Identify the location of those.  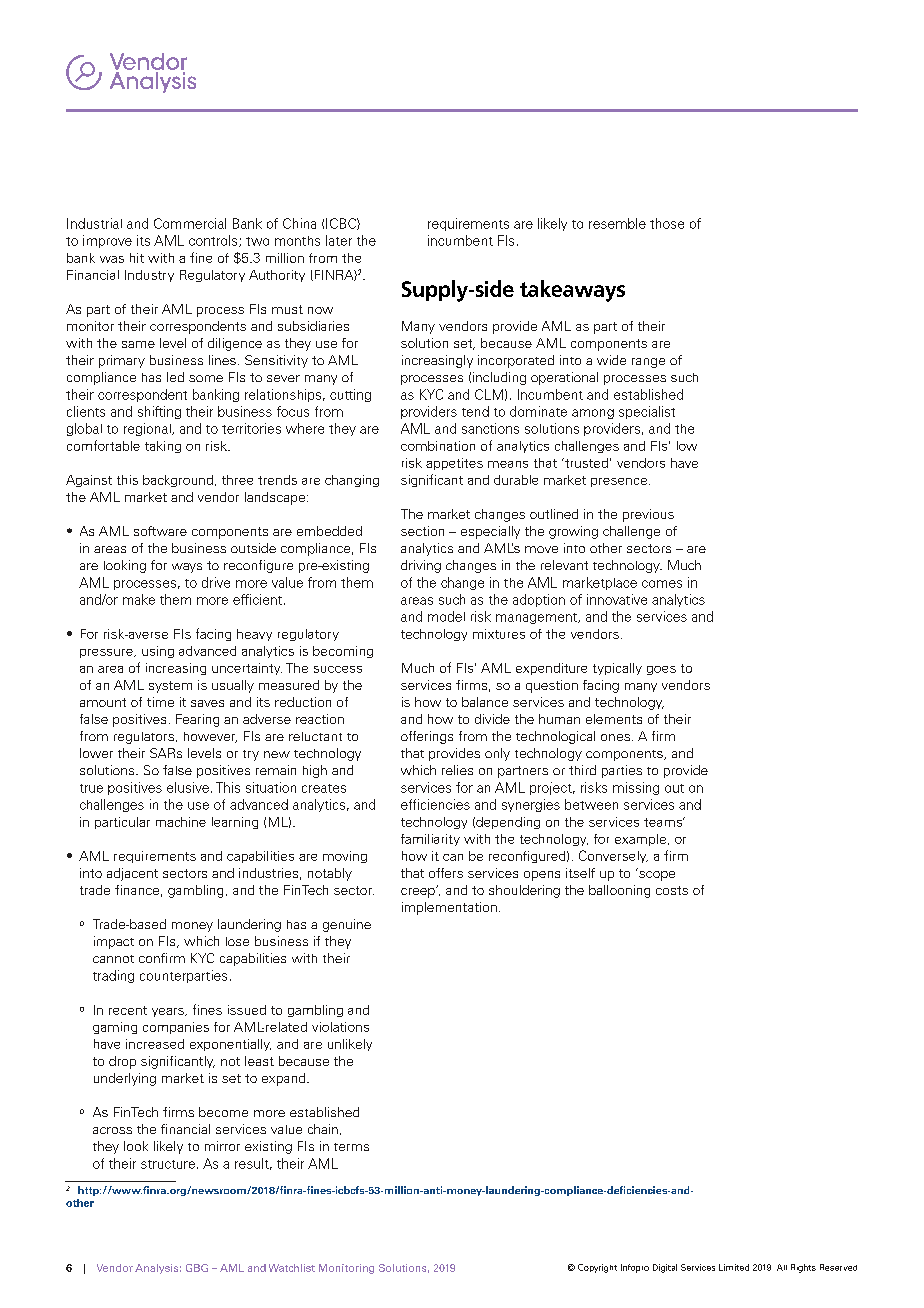
(667, 223).
